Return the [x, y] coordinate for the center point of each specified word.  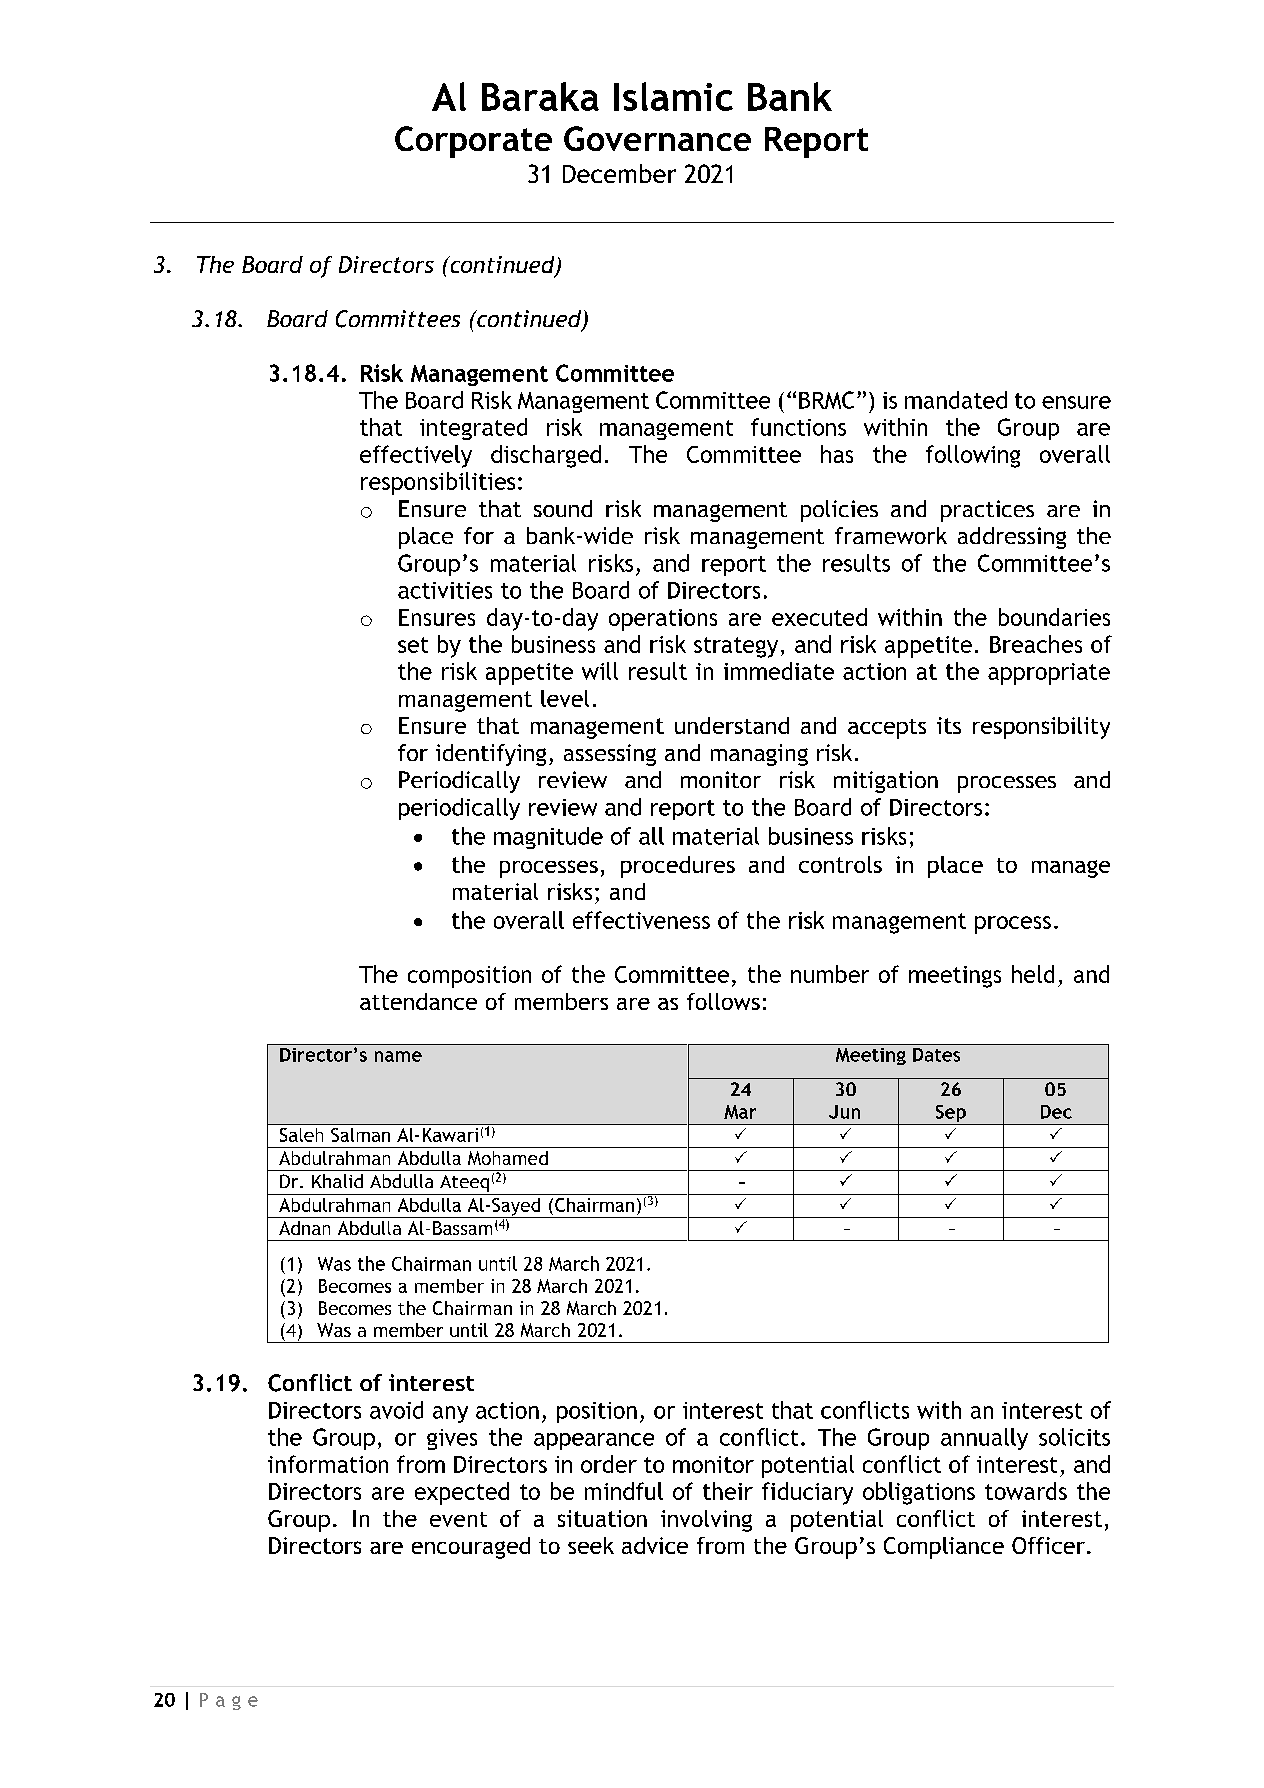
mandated [956, 400]
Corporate [473, 142]
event [458, 1519]
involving [706, 1521]
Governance [657, 138]
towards [1026, 1491]
